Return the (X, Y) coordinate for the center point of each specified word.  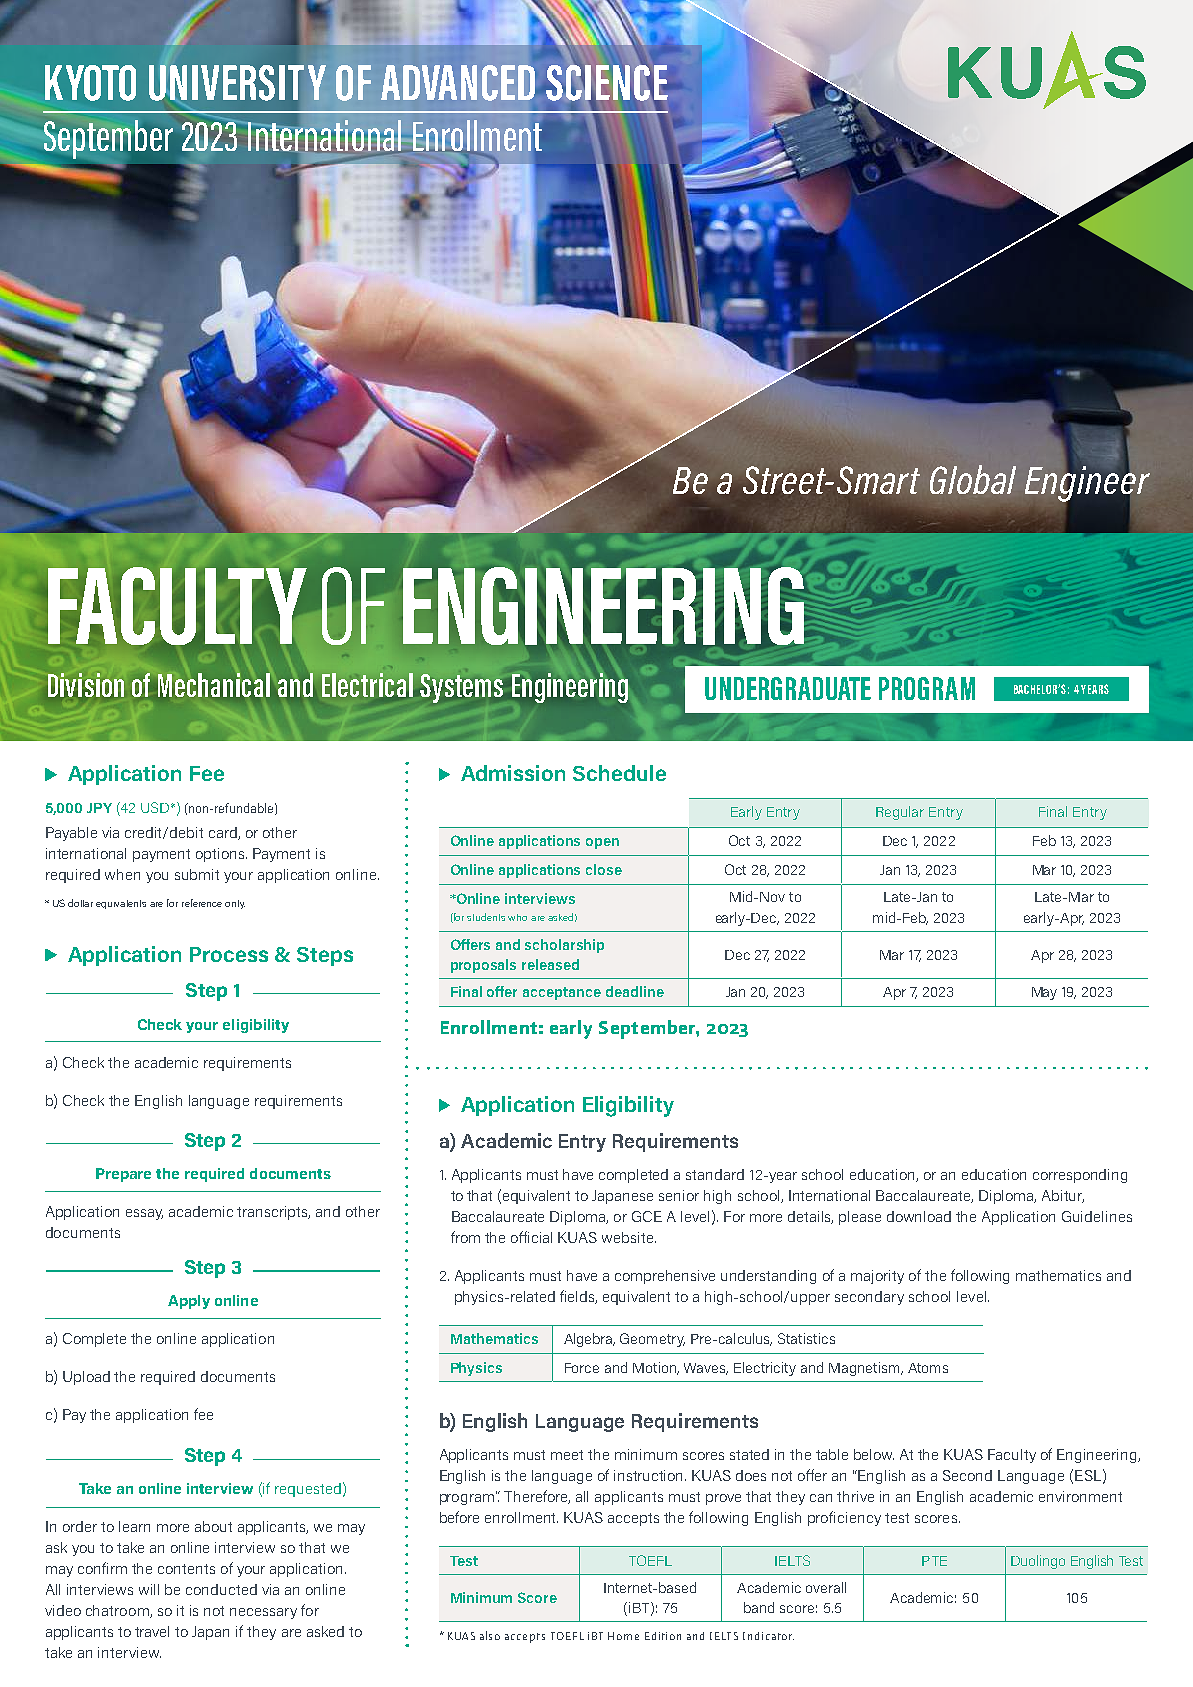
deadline (635, 991)
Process (229, 954)
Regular (900, 813)
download (919, 1216)
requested (308, 1490)
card (224, 833)
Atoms (928, 1368)
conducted (221, 1589)
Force (582, 1368)
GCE (647, 1216)
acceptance (562, 993)
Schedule (619, 773)
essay (144, 1214)
